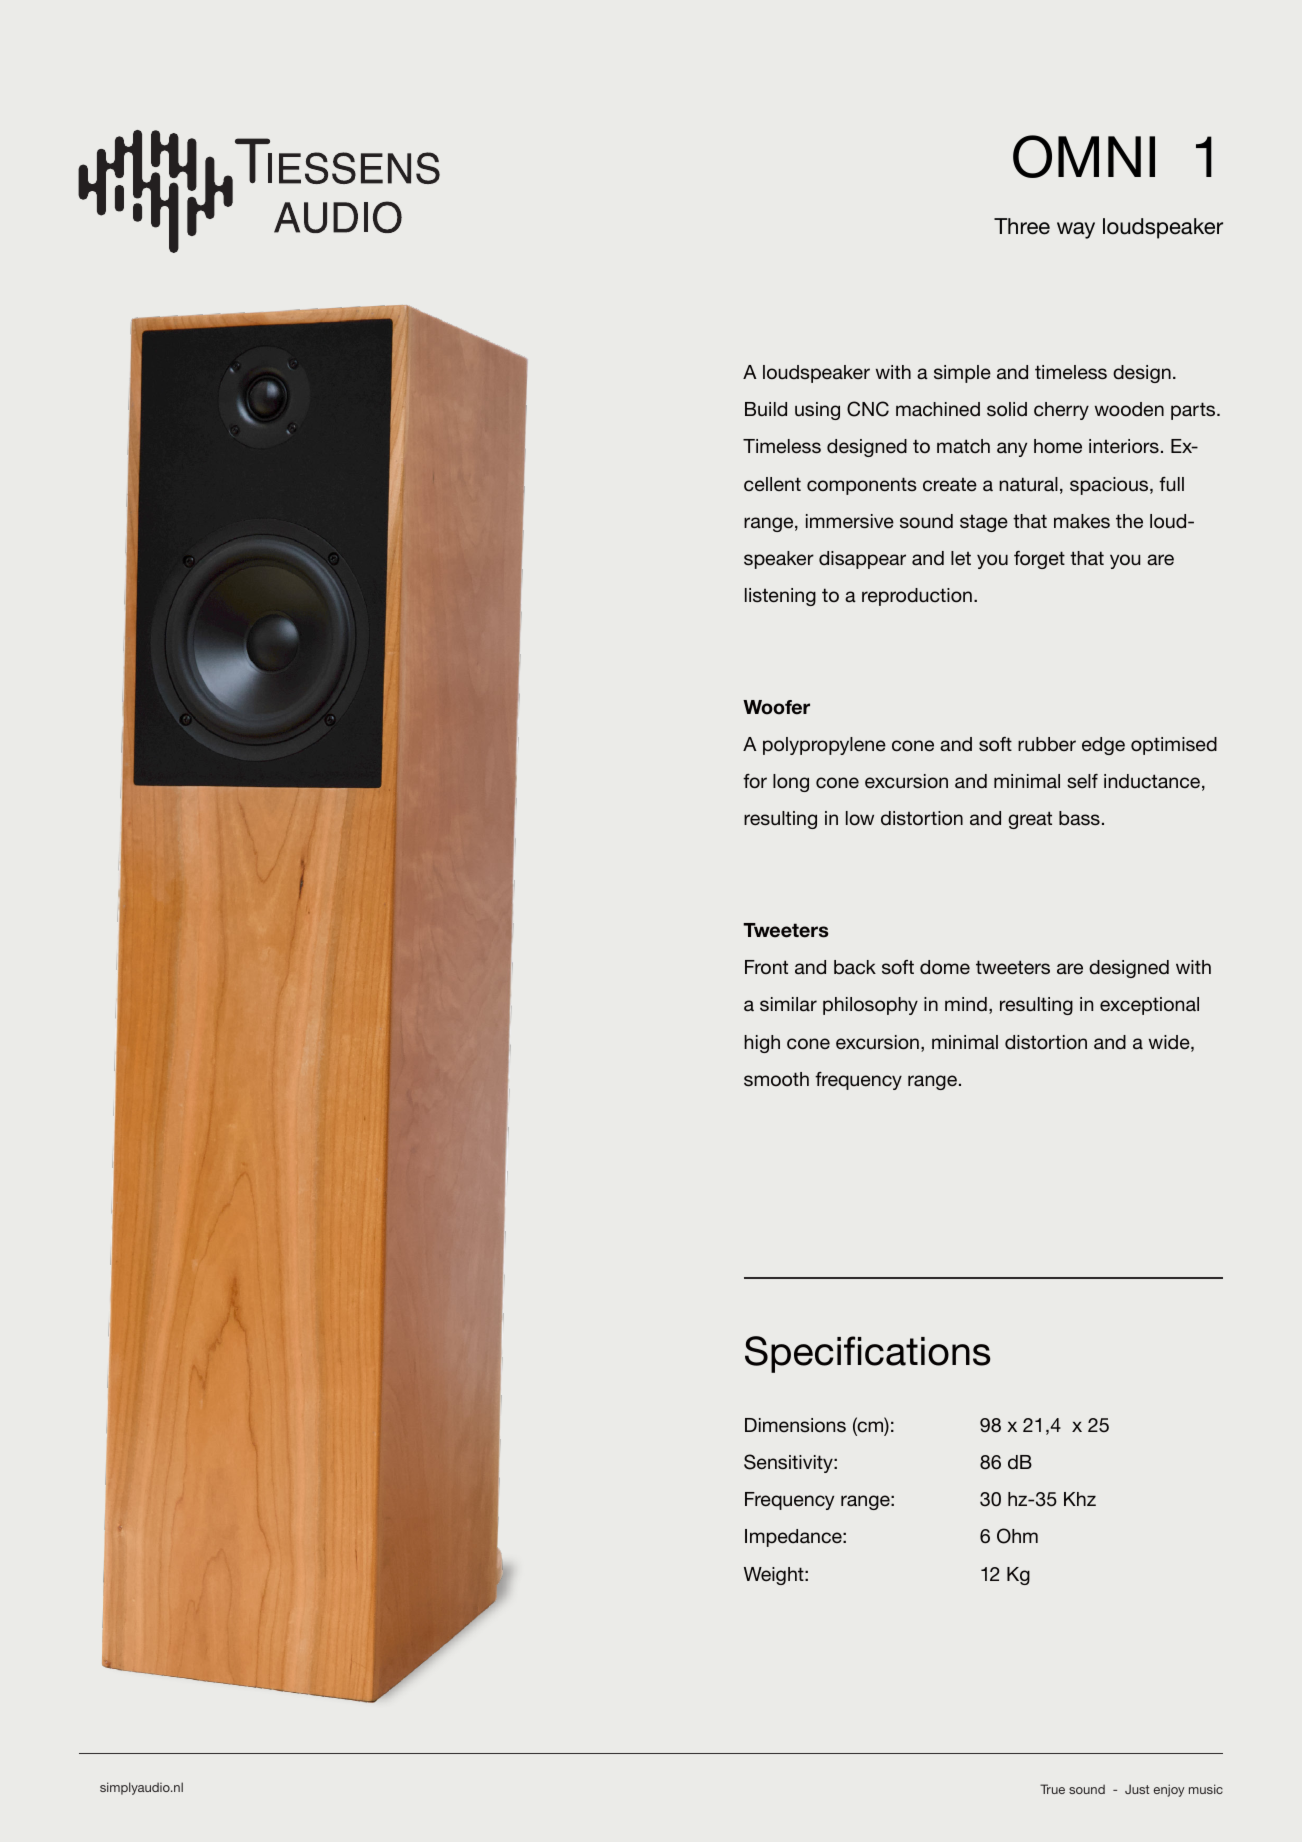  I want to click on using, so click(817, 411).
